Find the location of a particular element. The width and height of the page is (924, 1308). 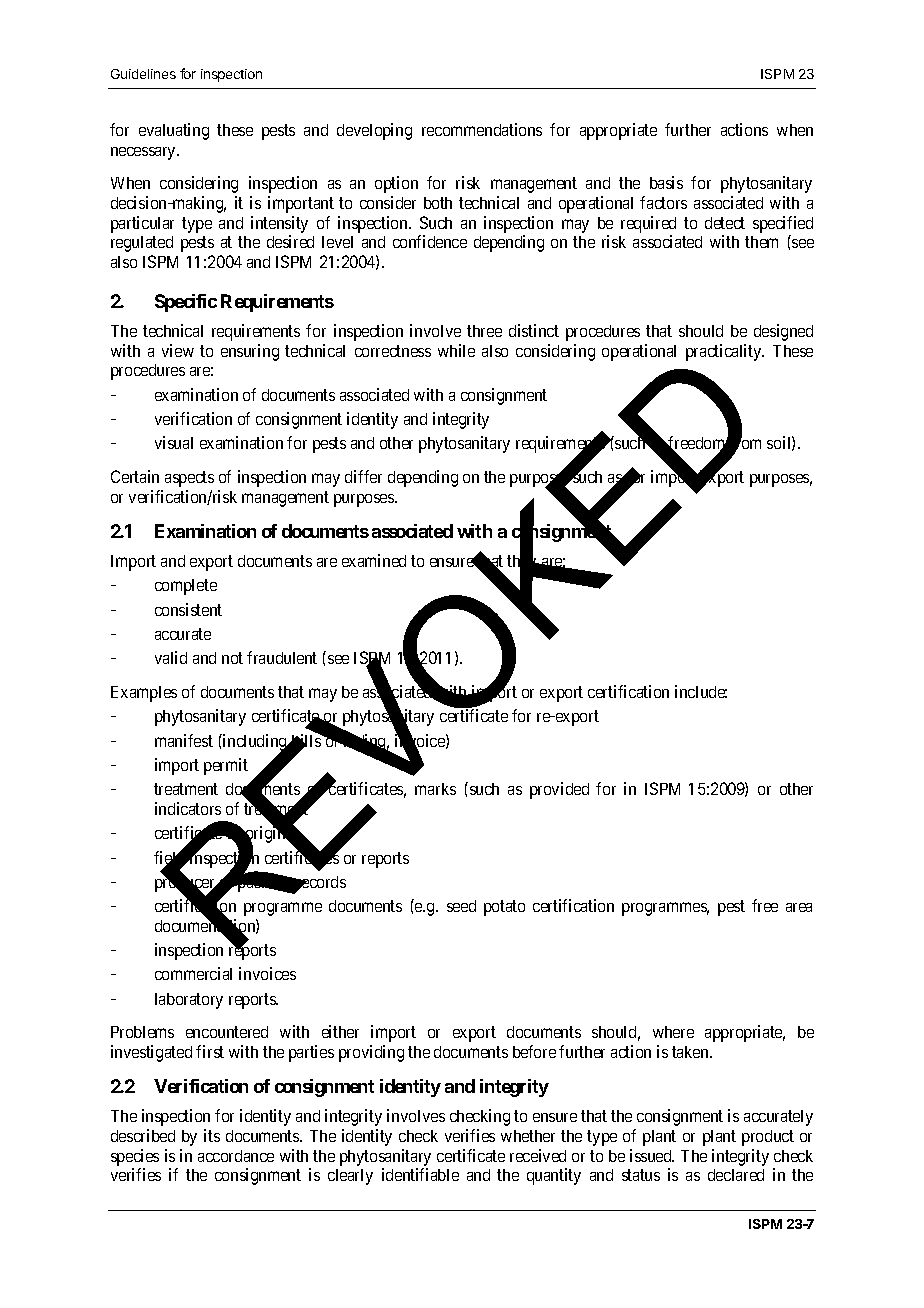

basis is located at coordinates (666, 182).
